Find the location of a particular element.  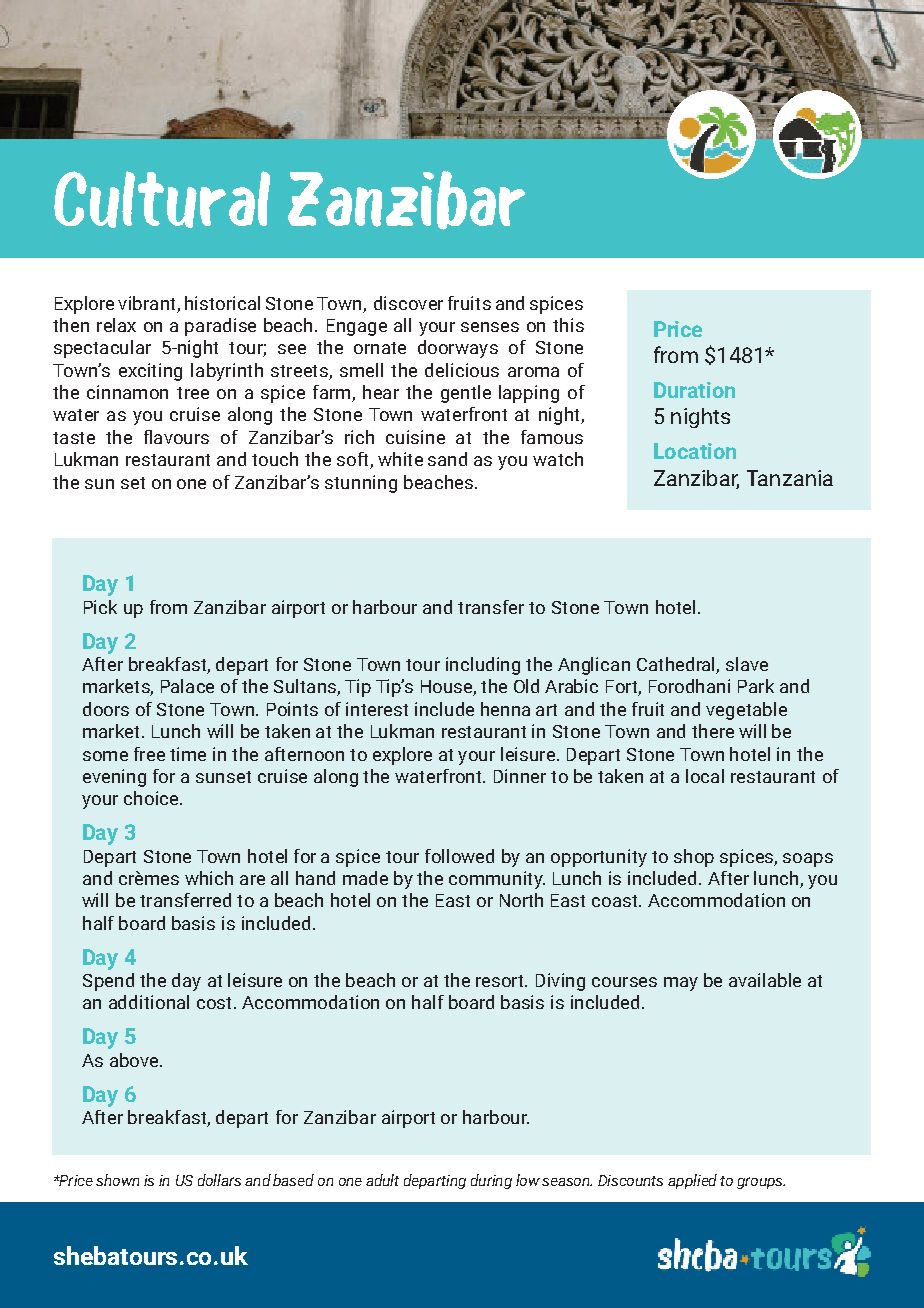

shown is located at coordinates (117, 1180).
